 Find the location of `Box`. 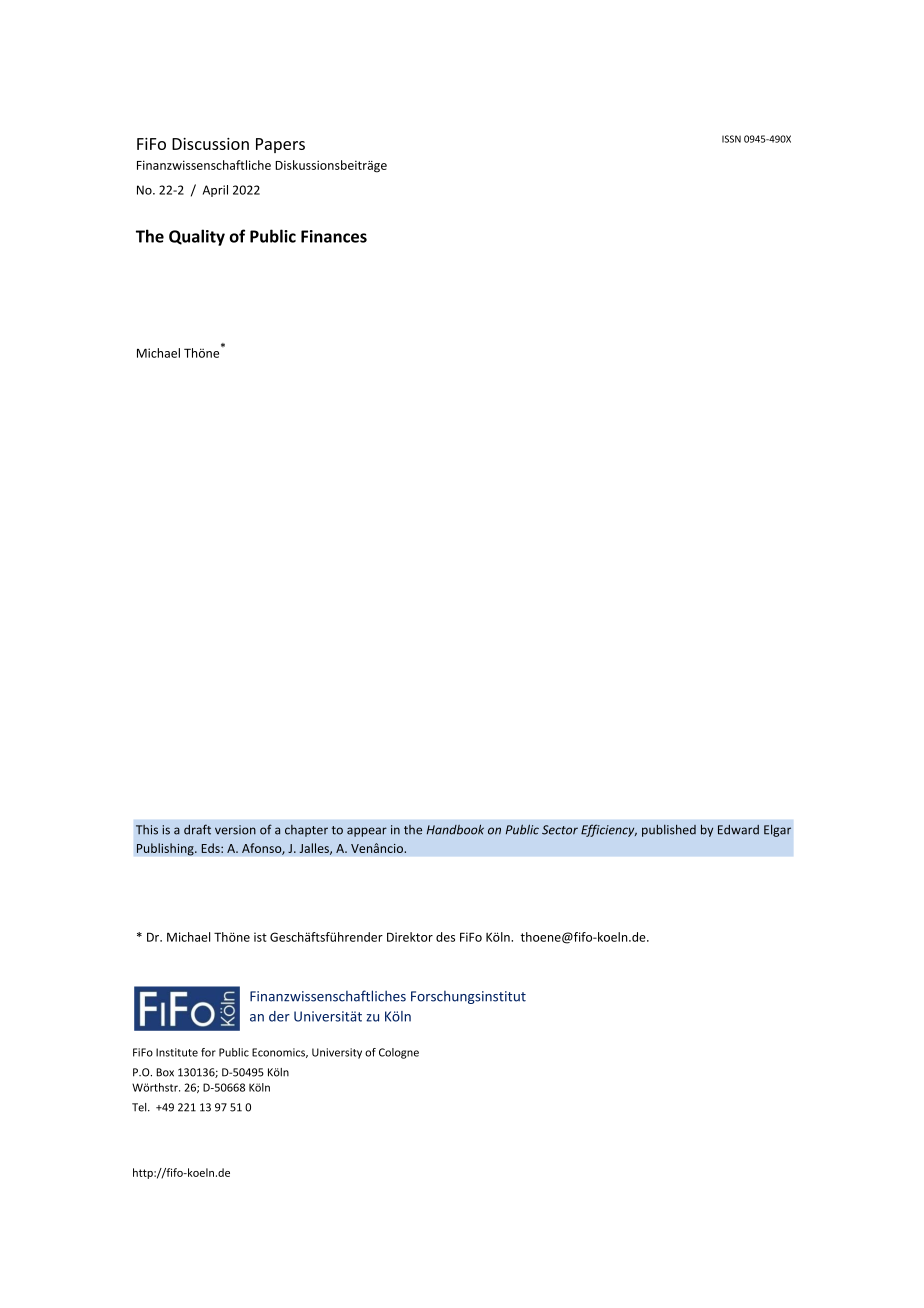

Box is located at coordinates (165, 1072).
